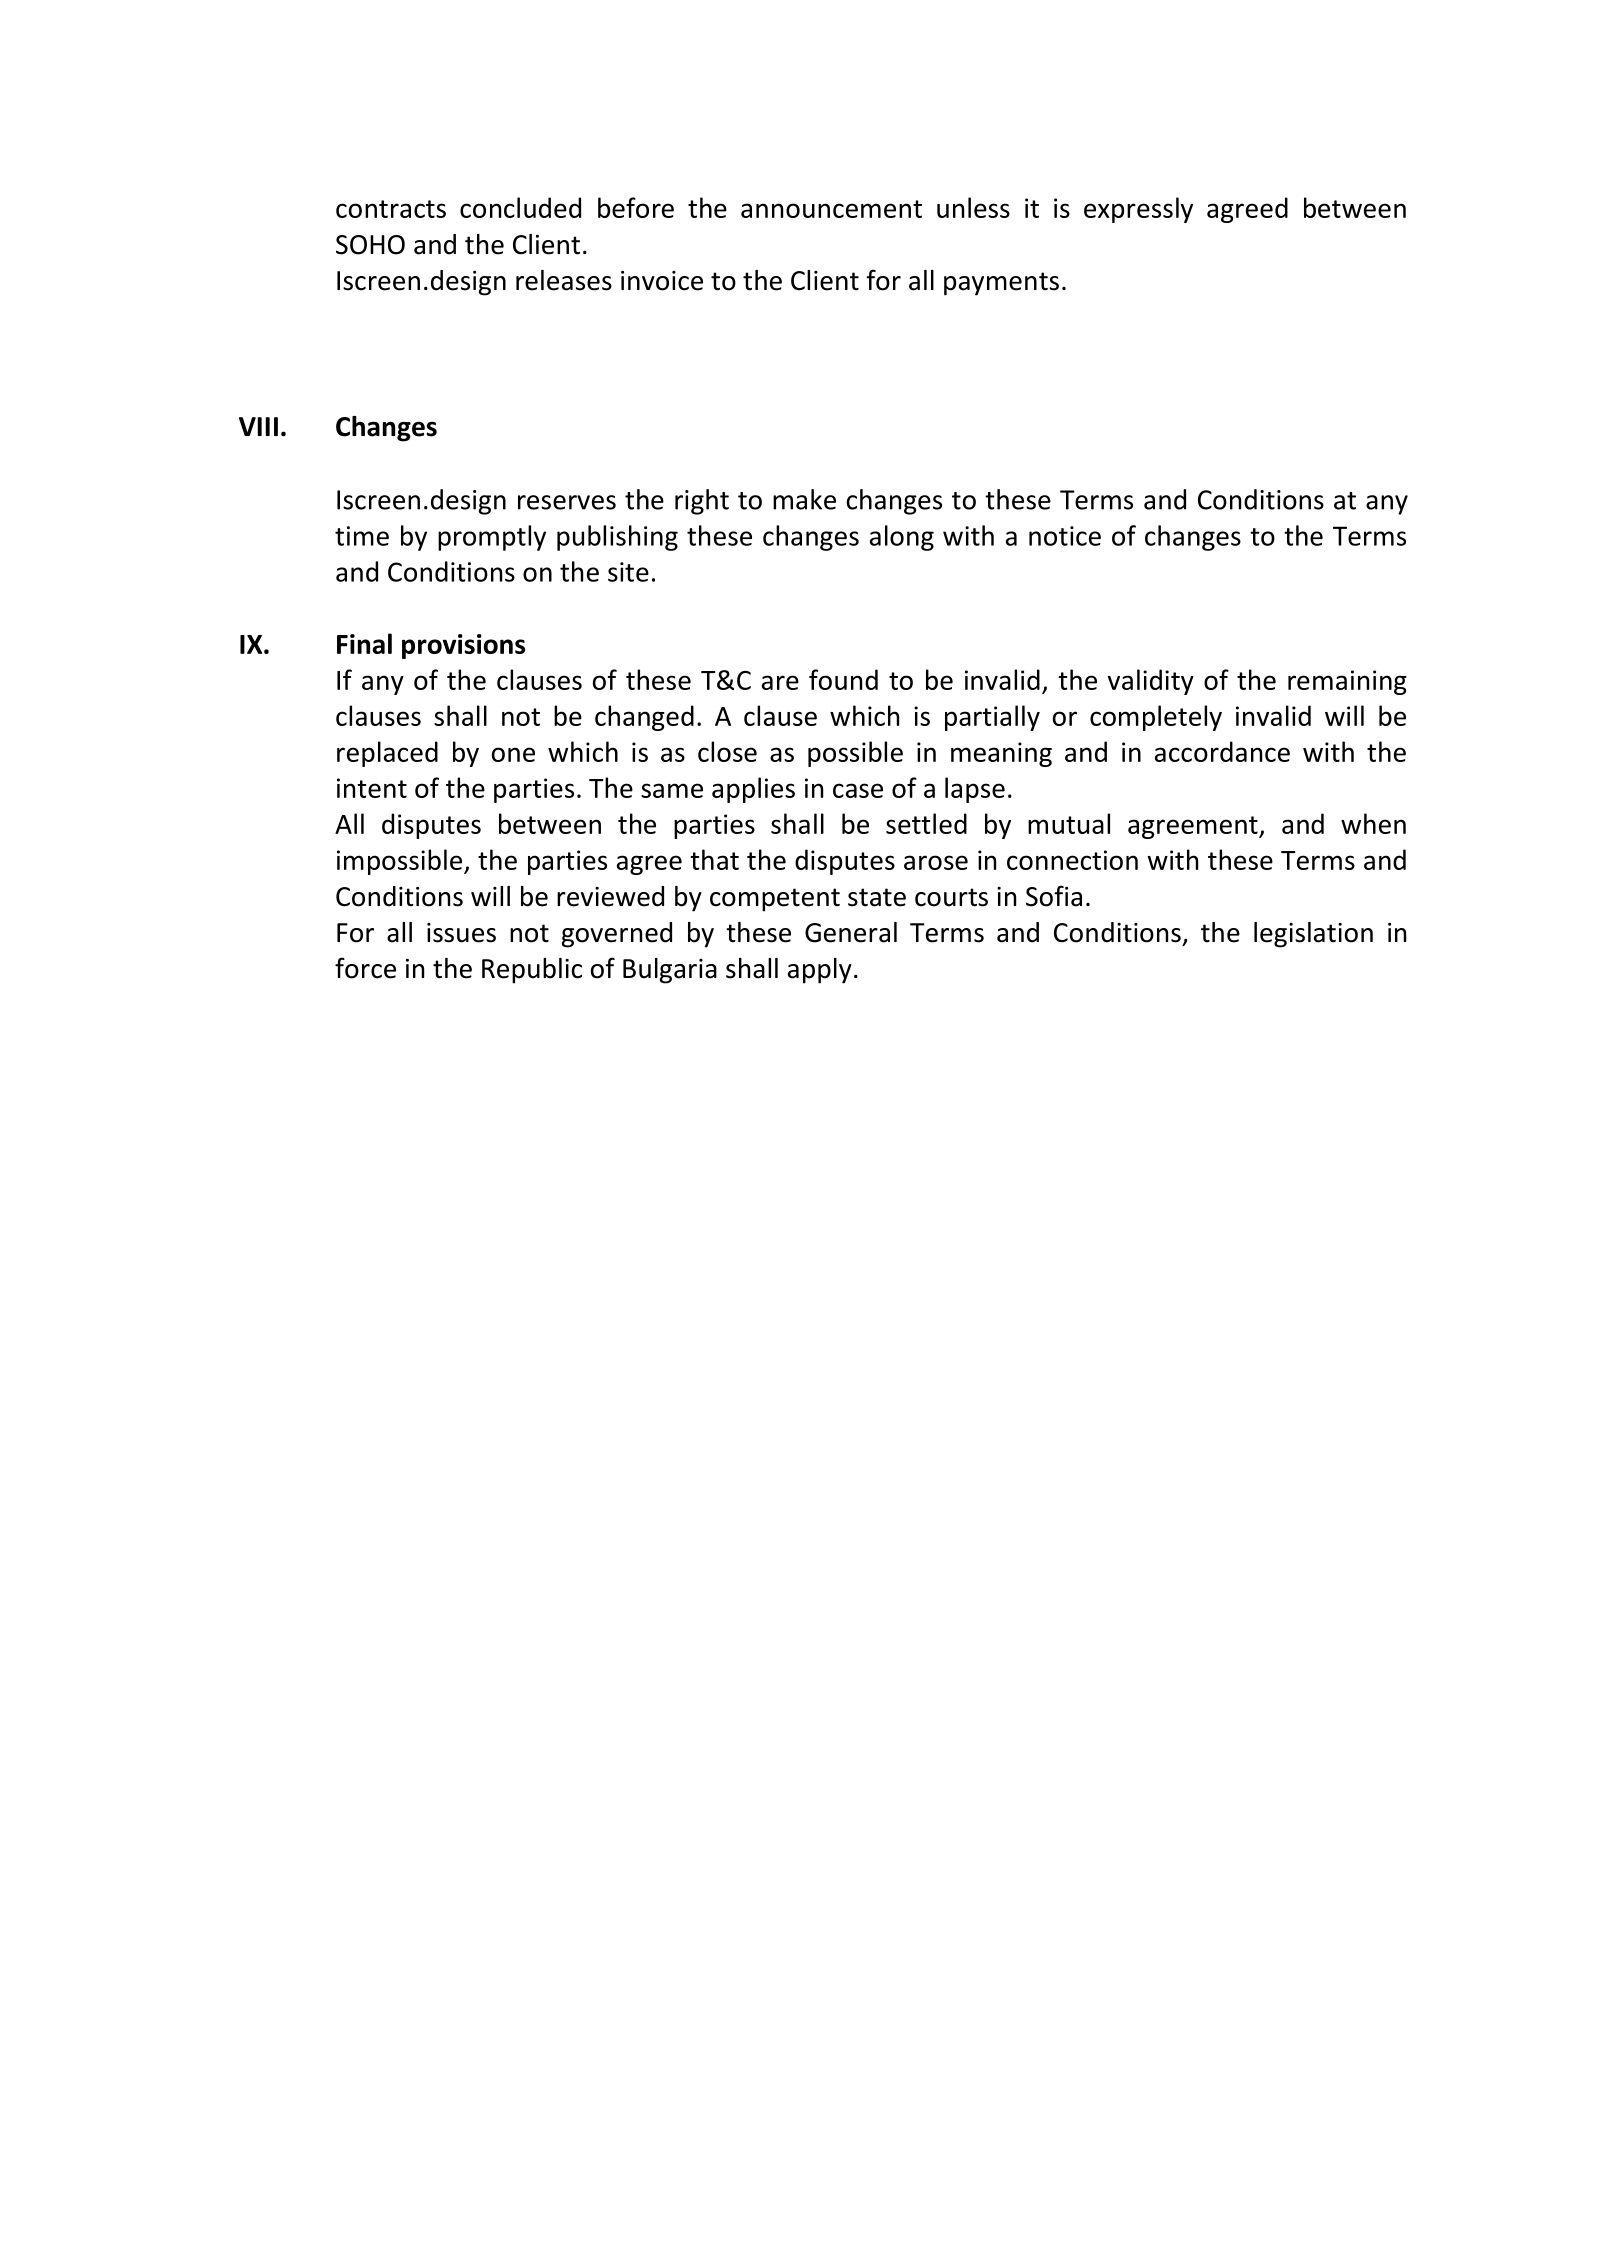 The image size is (1598, 2260). I want to click on legislation, so click(1313, 935).
